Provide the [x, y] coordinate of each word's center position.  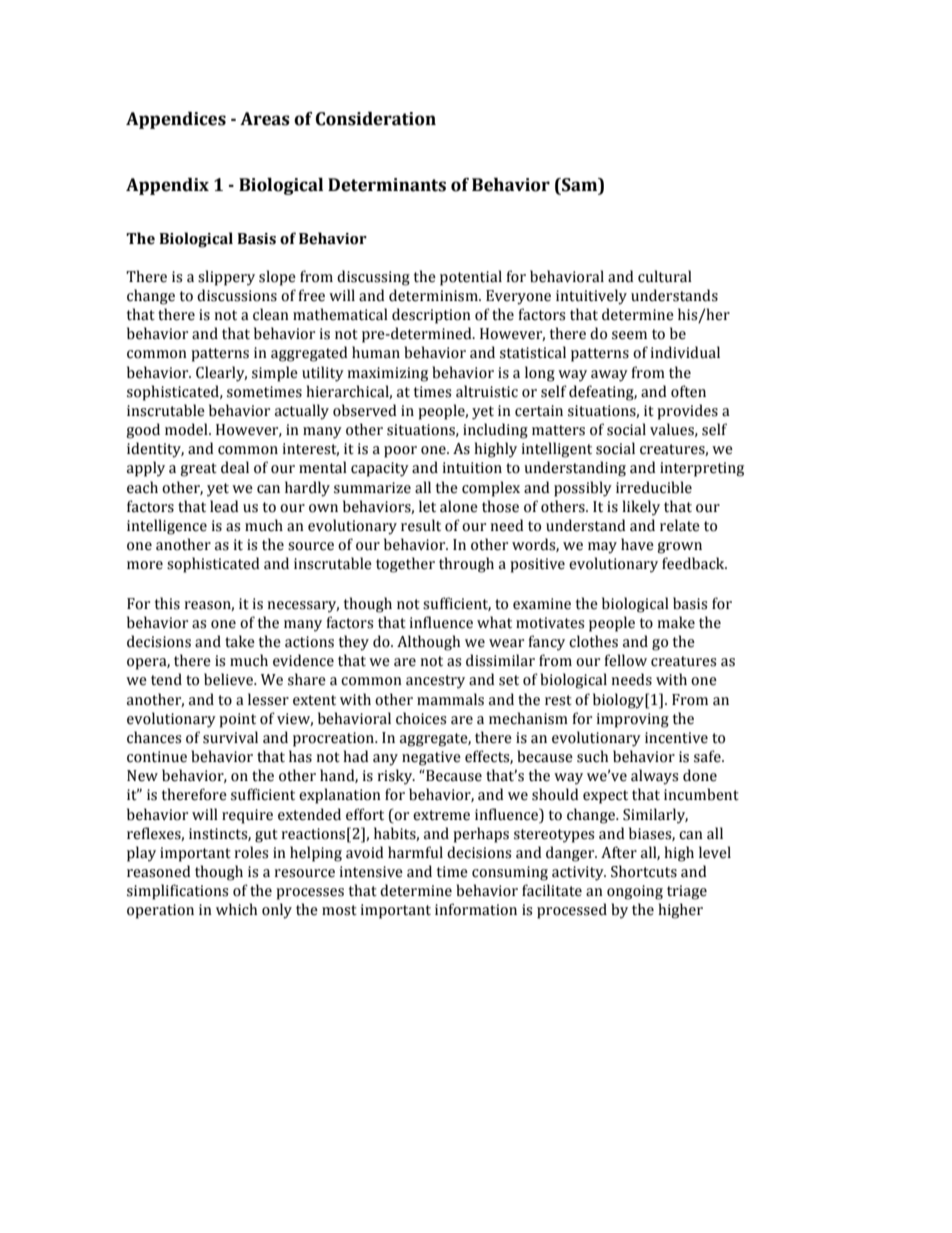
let [427, 506]
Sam [580, 185]
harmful [415, 852]
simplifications [177, 892]
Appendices [176, 120]
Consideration [376, 119]
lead [224, 506]
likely [641, 508]
